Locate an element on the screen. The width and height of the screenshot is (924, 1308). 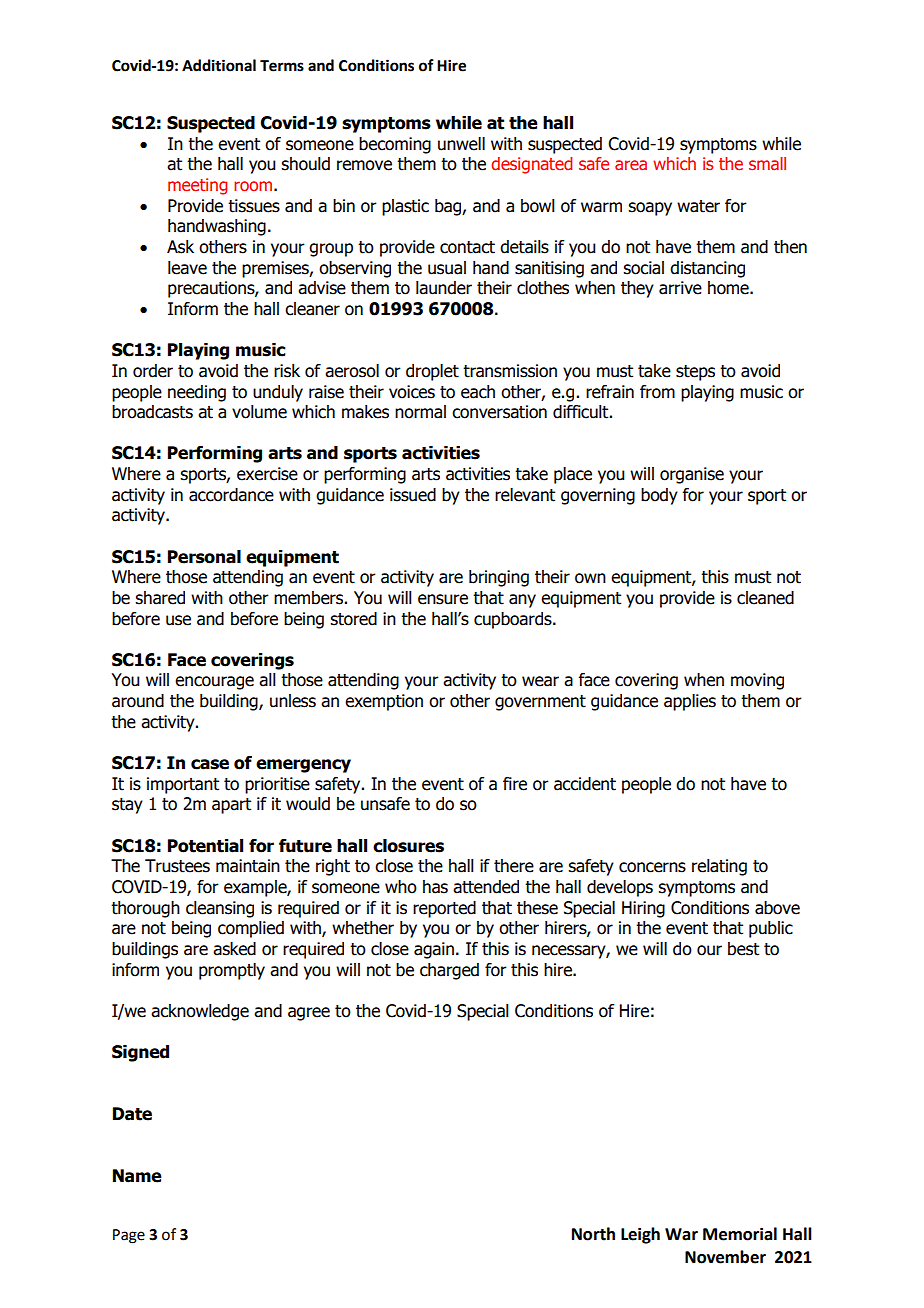
leave is located at coordinates (187, 268).
